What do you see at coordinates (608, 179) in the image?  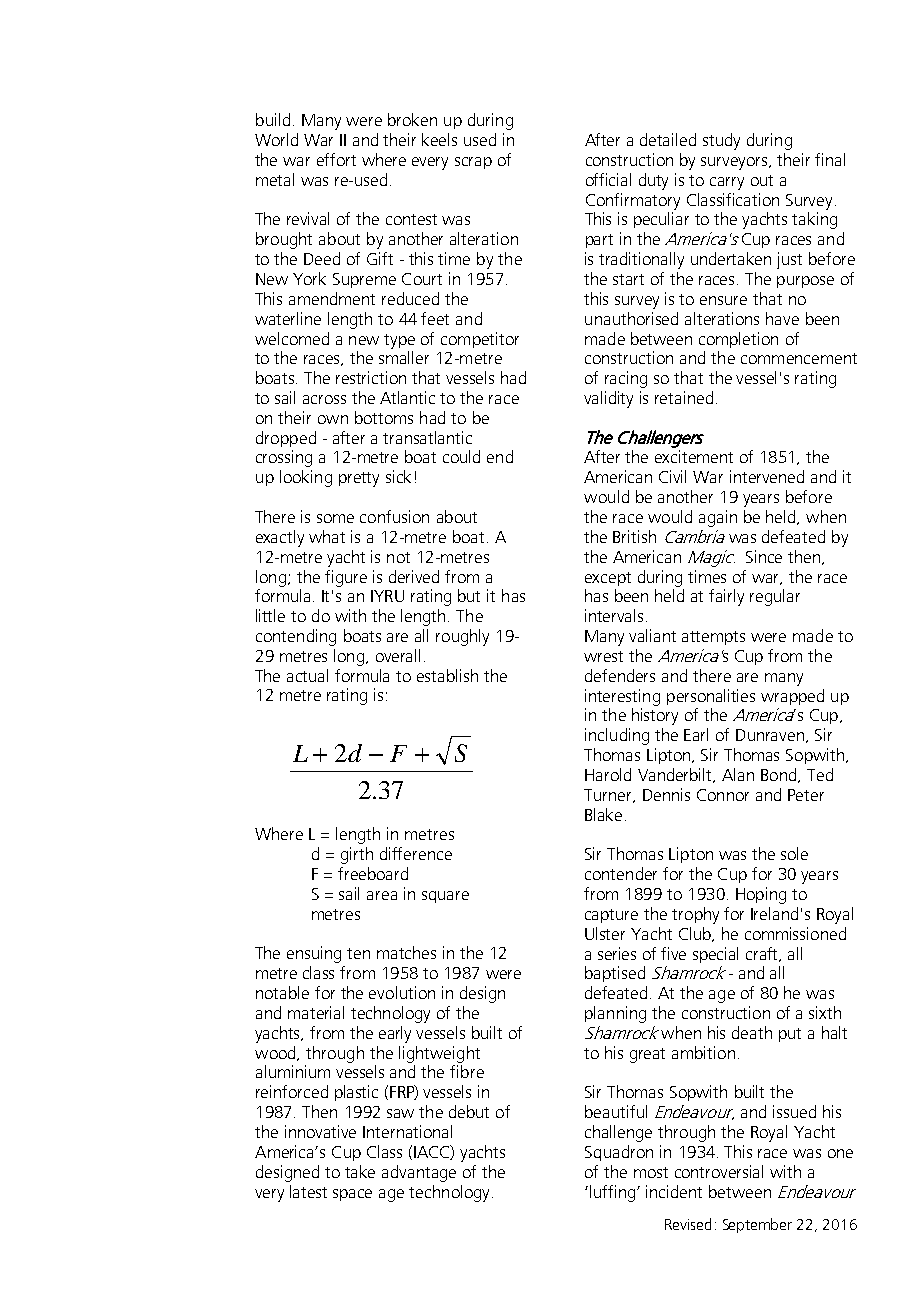 I see `official` at bounding box center [608, 179].
